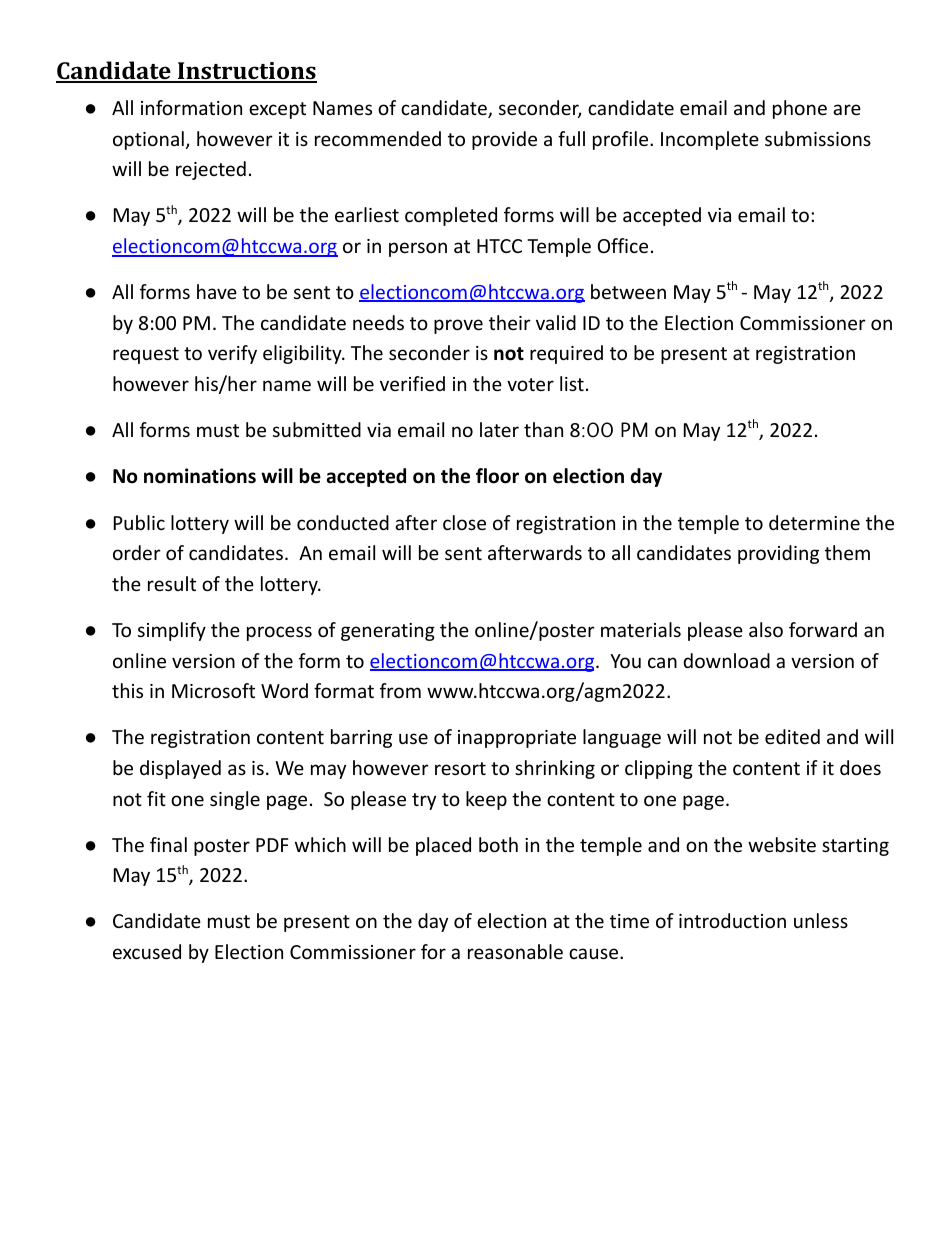 The height and width of the screenshot is (1233, 952). I want to click on provide, so click(504, 140).
